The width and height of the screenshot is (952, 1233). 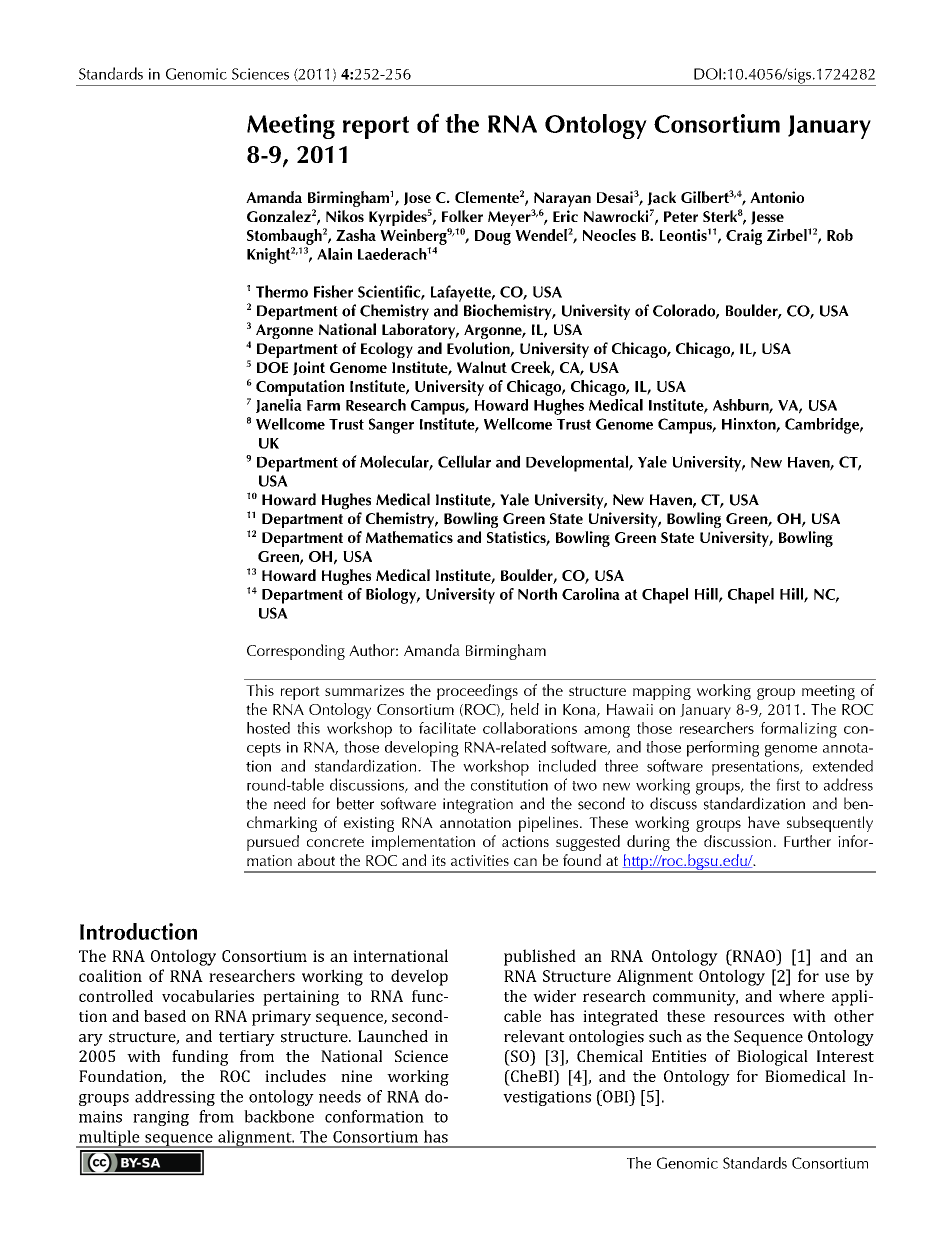 I want to click on concrete, so click(x=335, y=842).
